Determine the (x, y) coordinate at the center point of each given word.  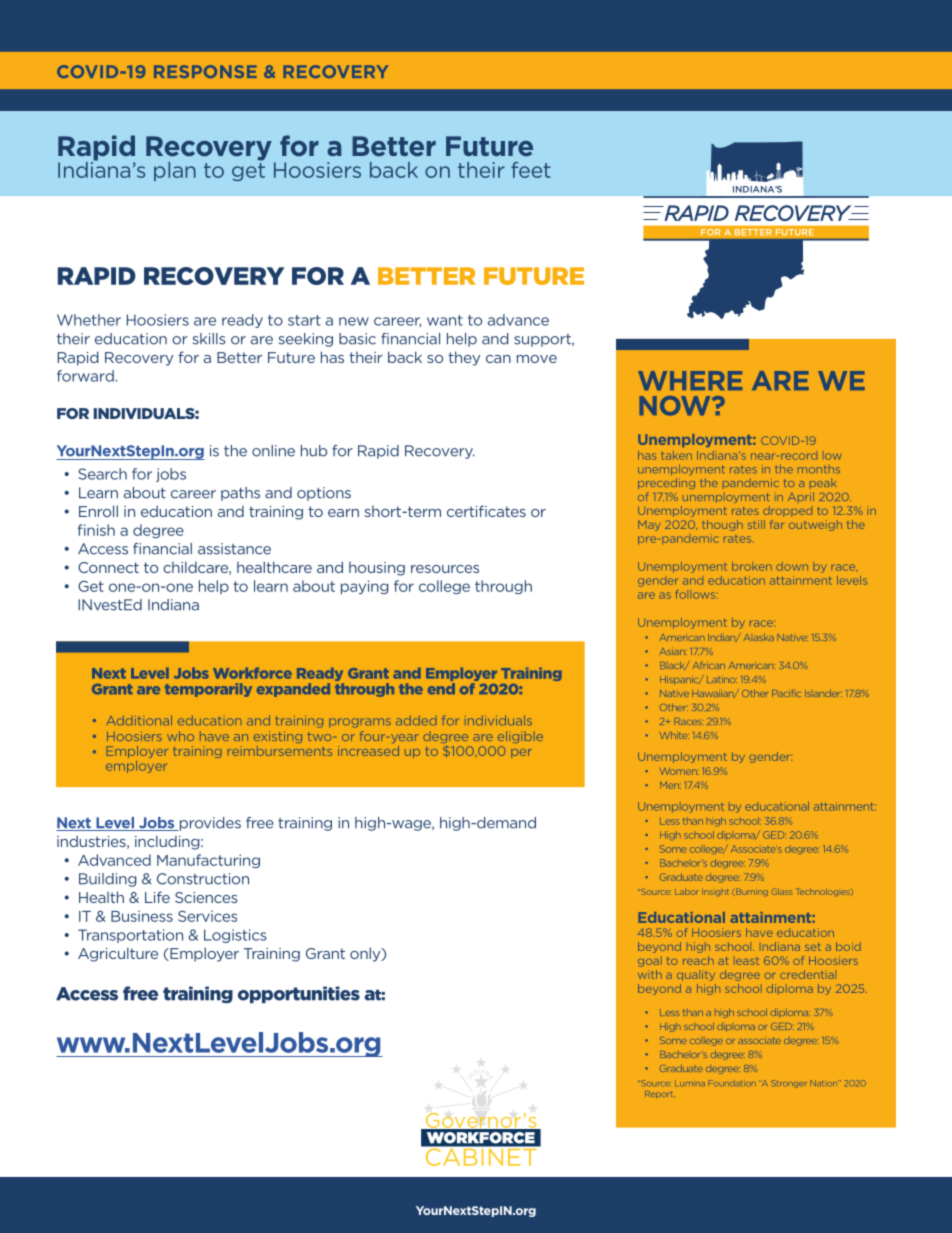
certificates (486, 511)
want (445, 320)
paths (240, 494)
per (521, 753)
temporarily (208, 690)
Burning (752, 892)
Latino (722, 679)
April (801, 496)
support (543, 340)
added (416, 720)
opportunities (299, 994)
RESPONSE (205, 71)
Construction (203, 879)
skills (209, 339)
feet (531, 170)
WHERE (690, 381)
